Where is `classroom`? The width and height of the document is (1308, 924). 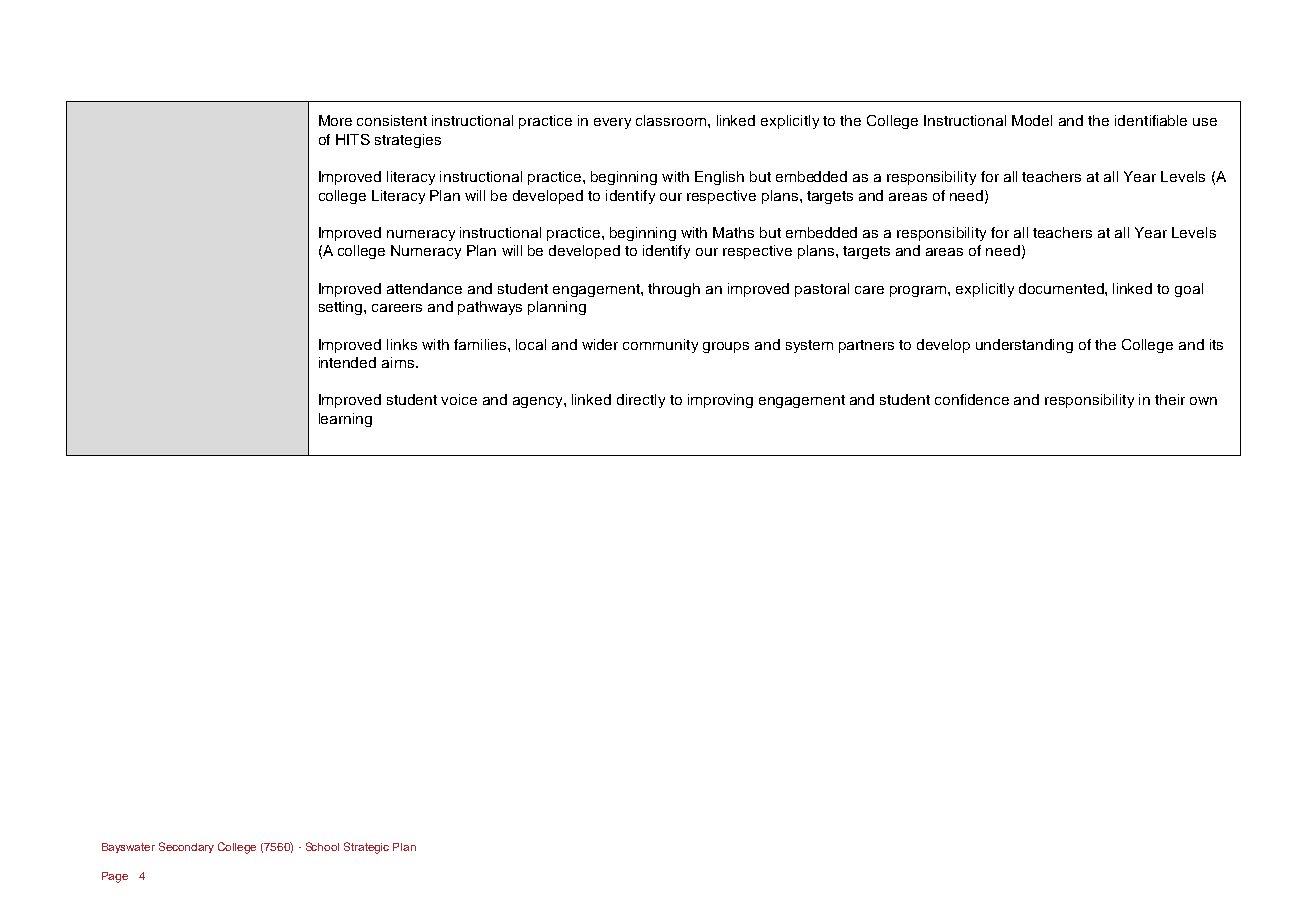 classroom is located at coordinates (672, 120).
